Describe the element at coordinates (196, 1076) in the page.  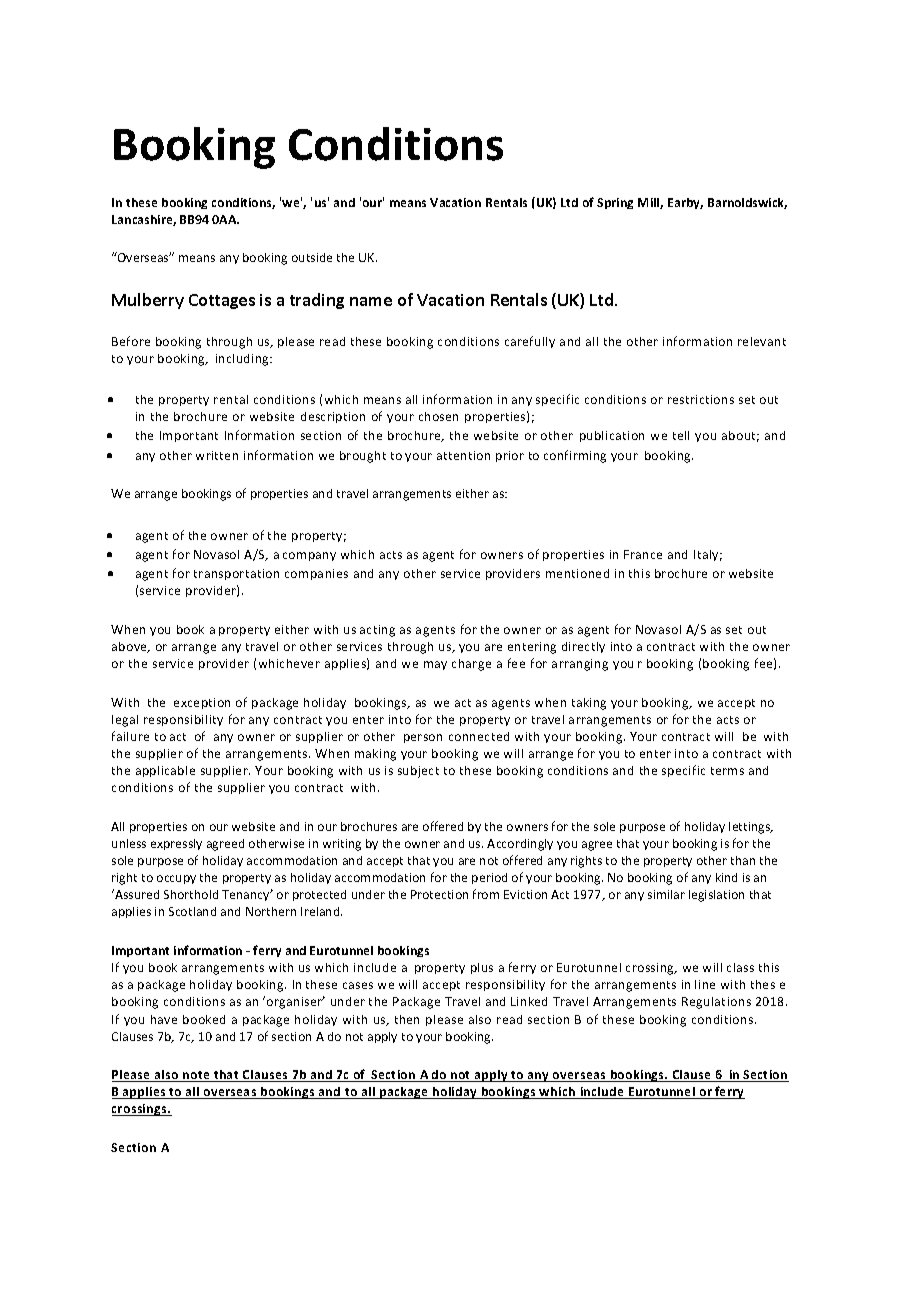
I see `note` at that location.
